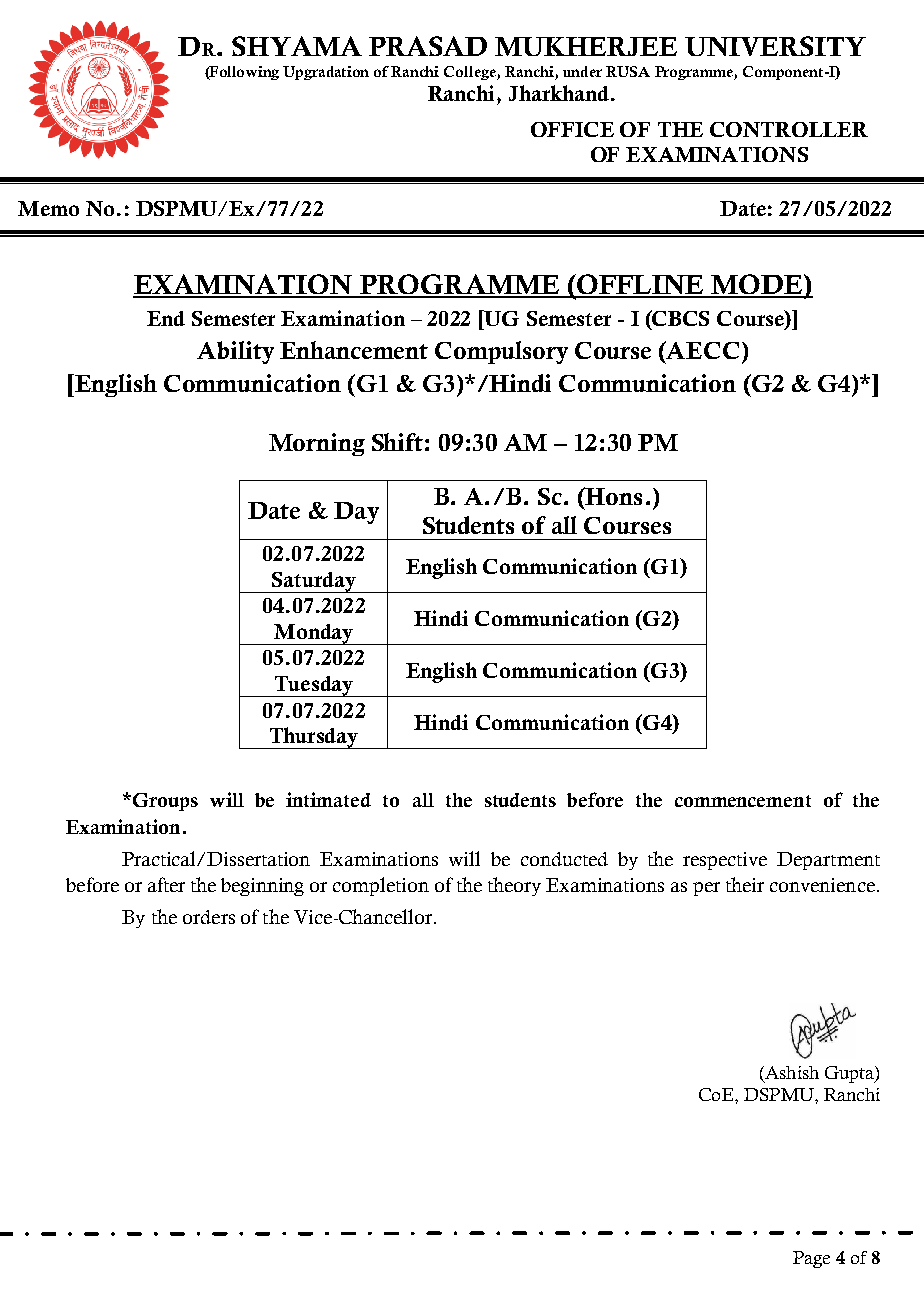 This screenshot has width=924, height=1307. Describe the element at coordinates (313, 686) in the screenshot. I see `Tuesday` at that location.
